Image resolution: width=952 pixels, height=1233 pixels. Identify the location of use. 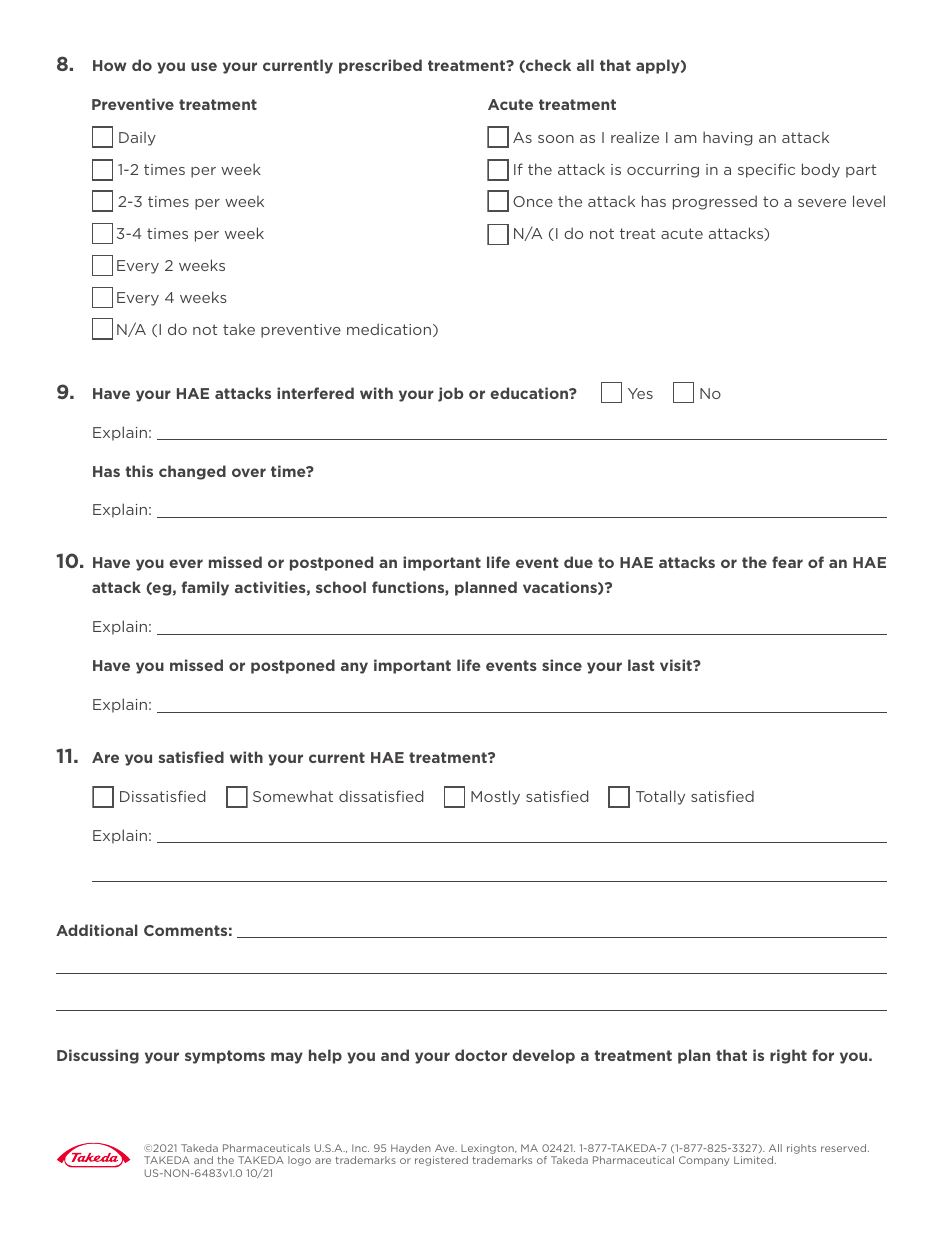
(204, 66).
